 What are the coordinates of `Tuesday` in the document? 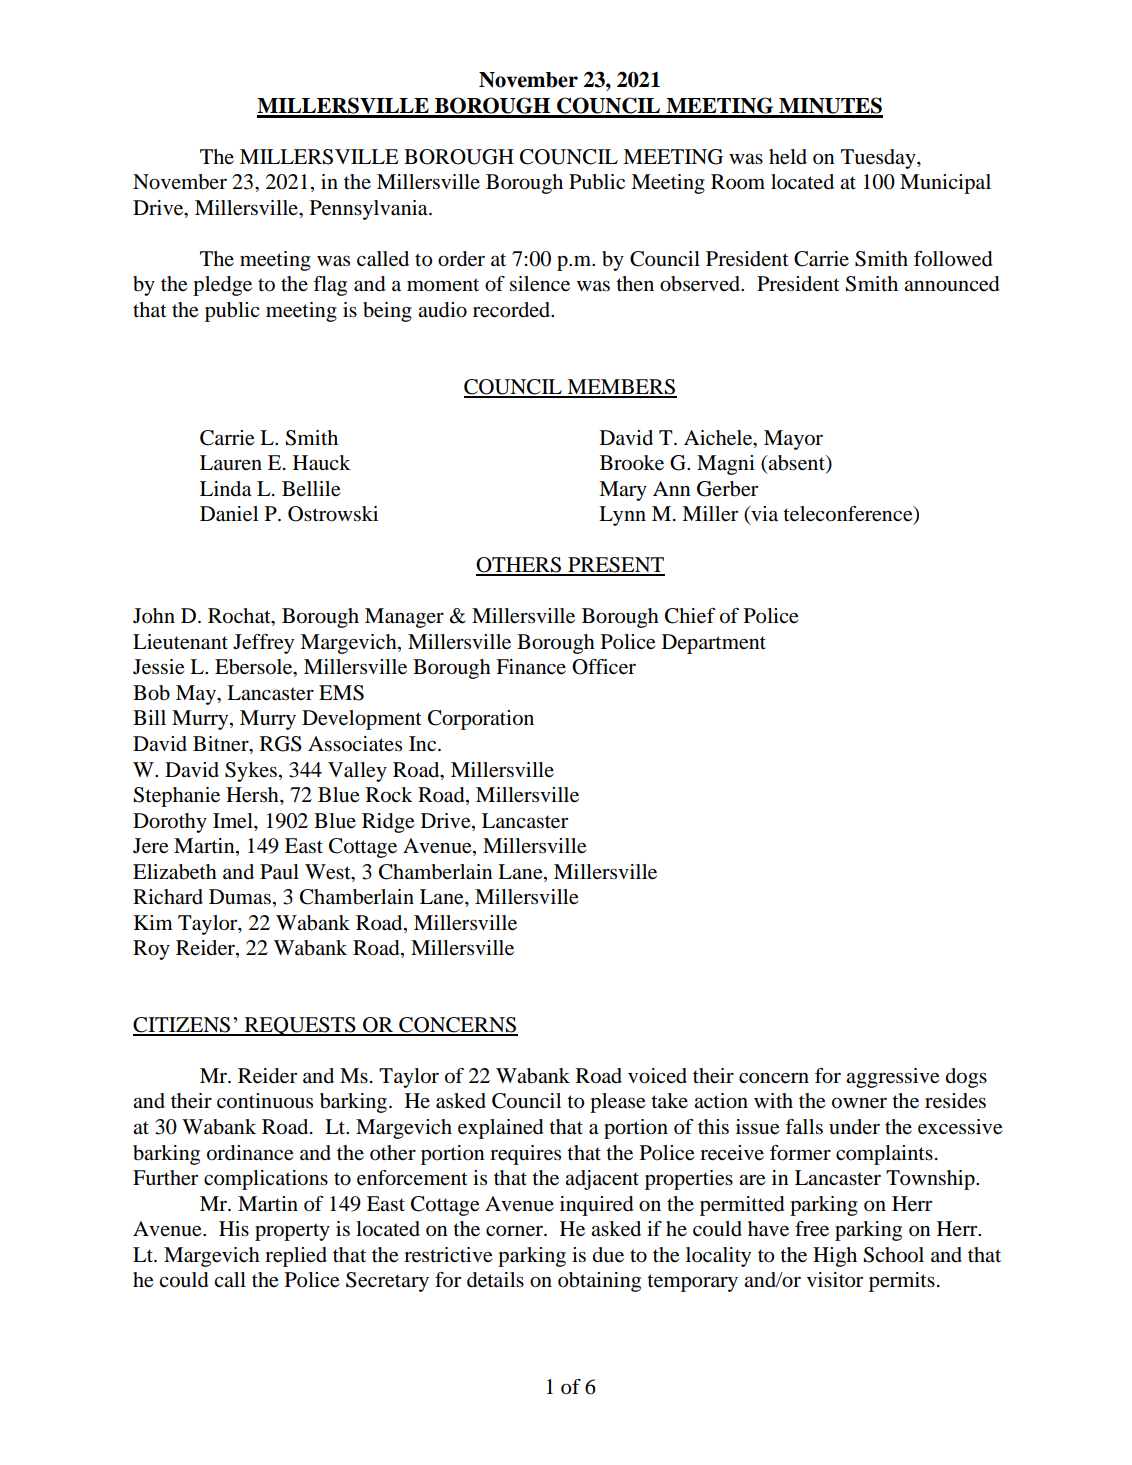 It's located at (879, 159).
